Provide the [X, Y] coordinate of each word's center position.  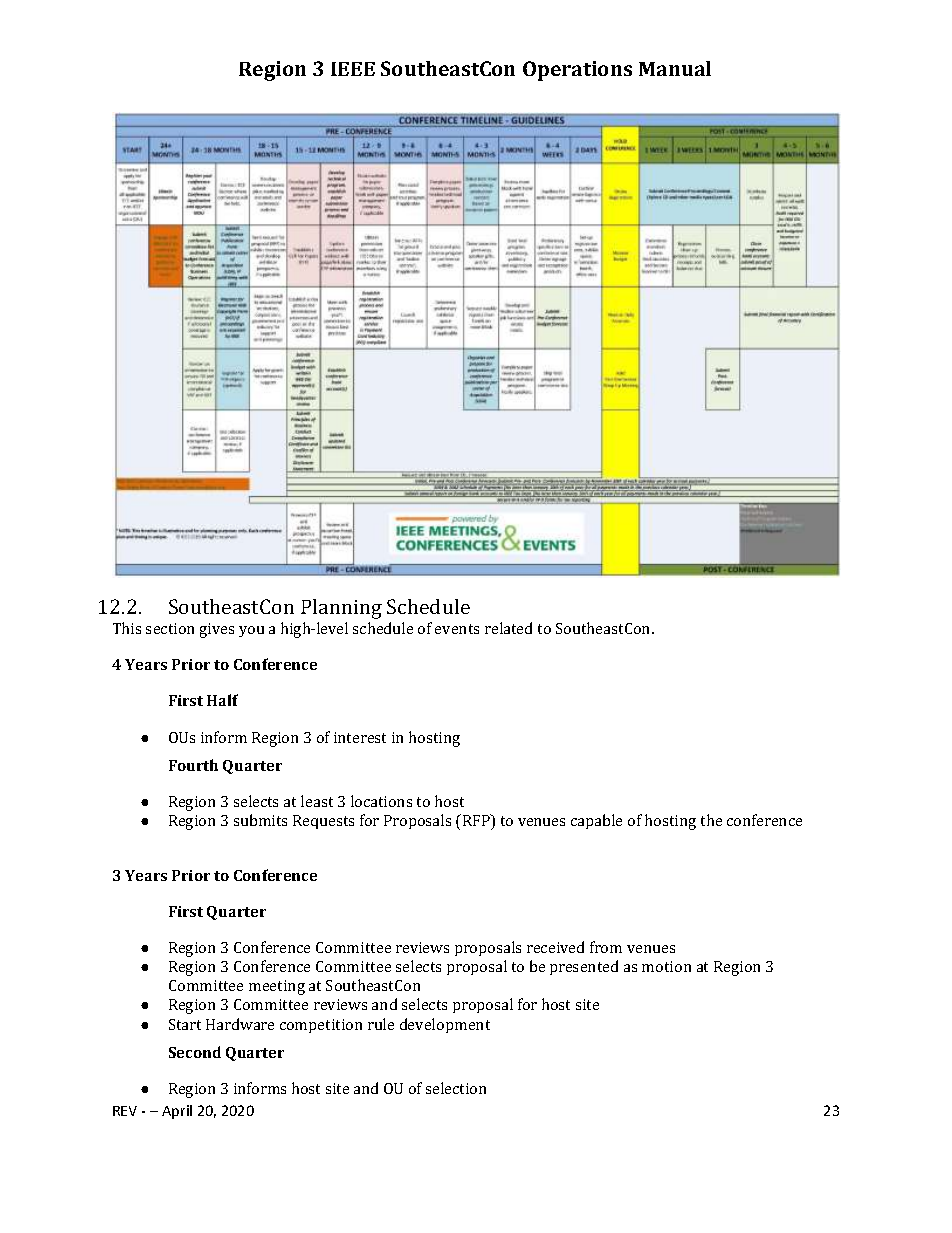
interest [360, 737]
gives [217, 630]
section [170, 628]
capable [596, 821]
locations [381, 801]
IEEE [353, 69]
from [606, 947]
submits [260, 820]
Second [195, 1052]
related [508, 628]
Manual [675, 68]
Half [222, 700]
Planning [341, 609]
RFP [477, 820]
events [457, 629]
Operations [577, 71]
